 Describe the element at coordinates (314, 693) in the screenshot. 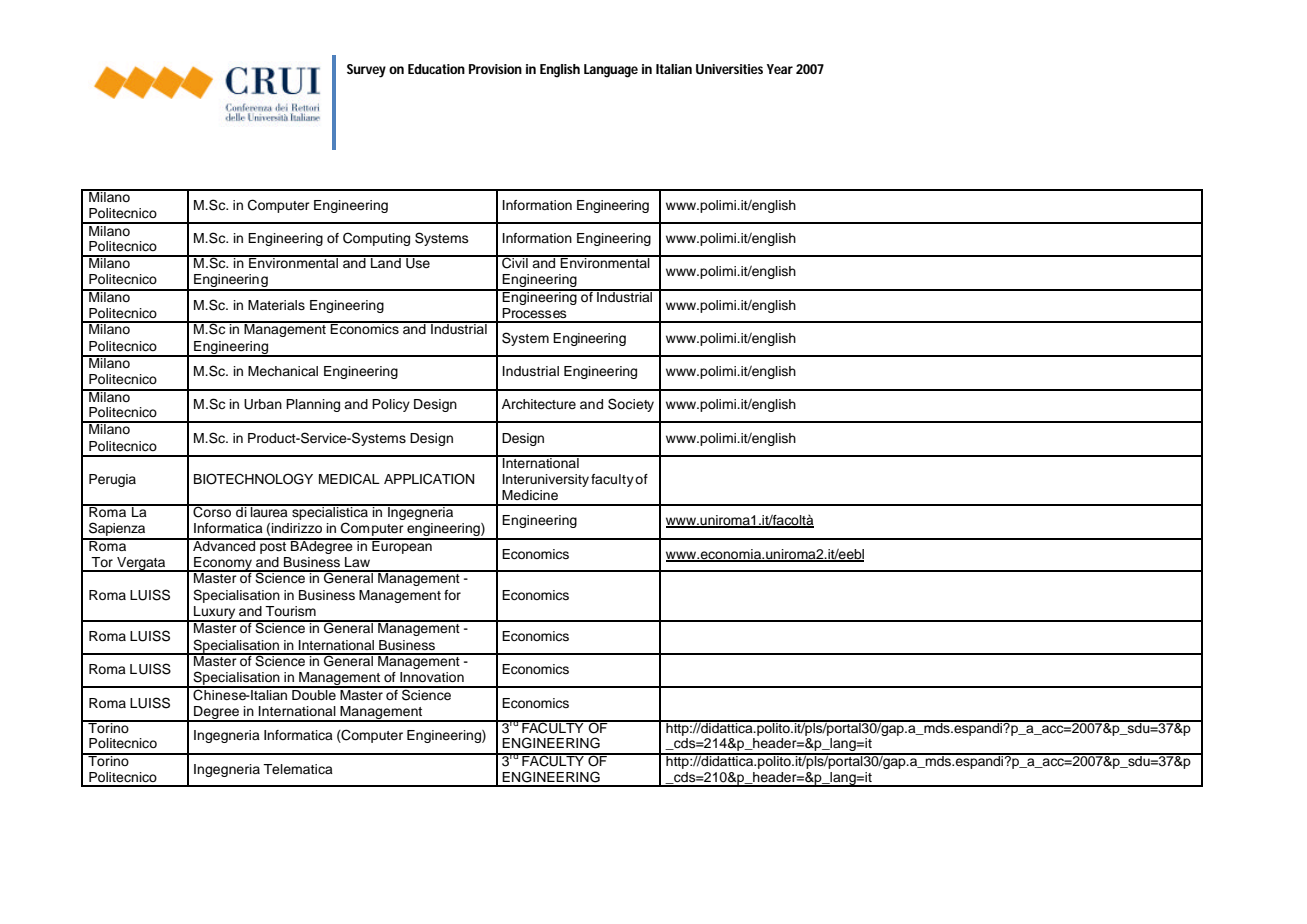

I see `Double` at that location.
